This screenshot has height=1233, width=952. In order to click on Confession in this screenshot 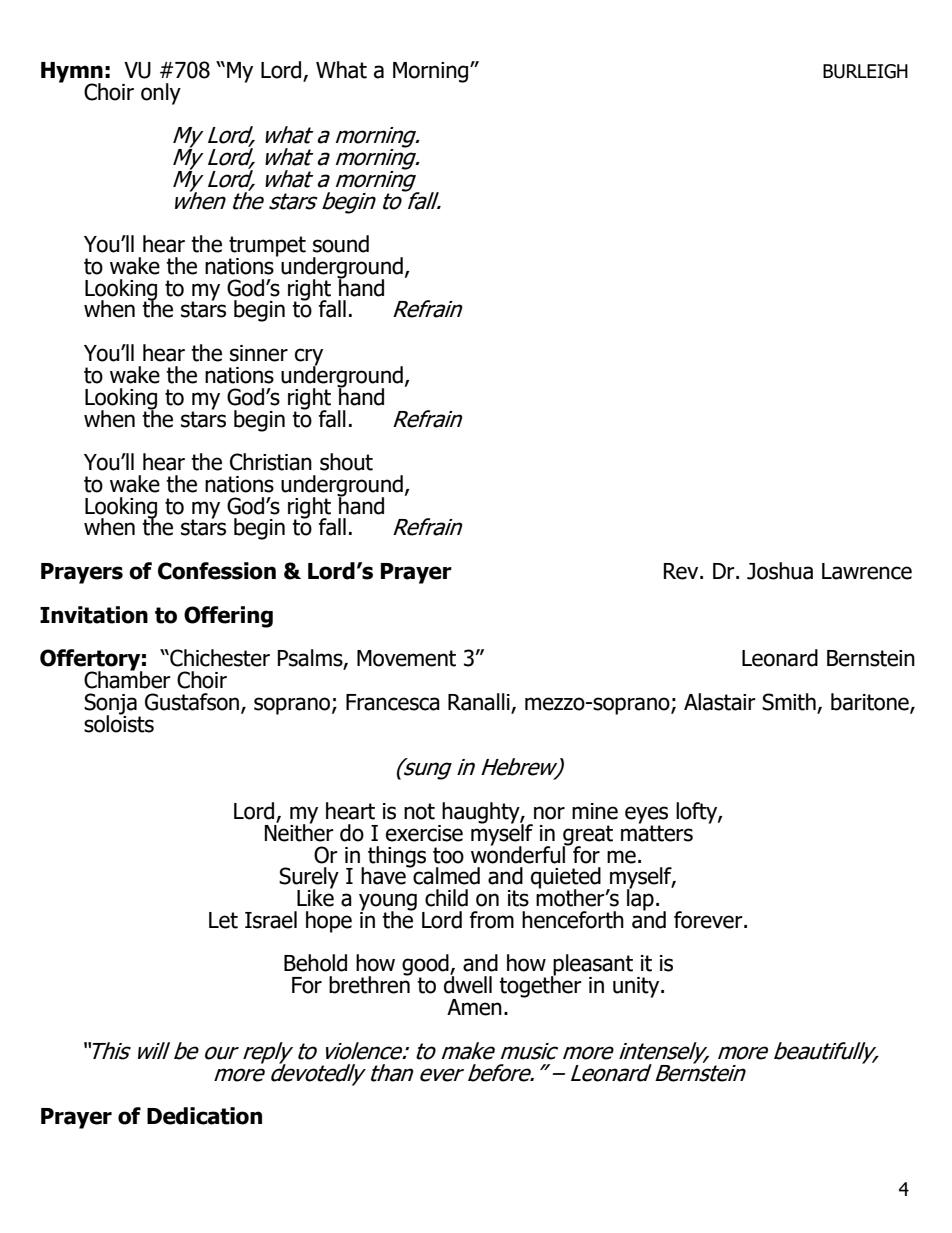, I will do `click(217, 571)`.
